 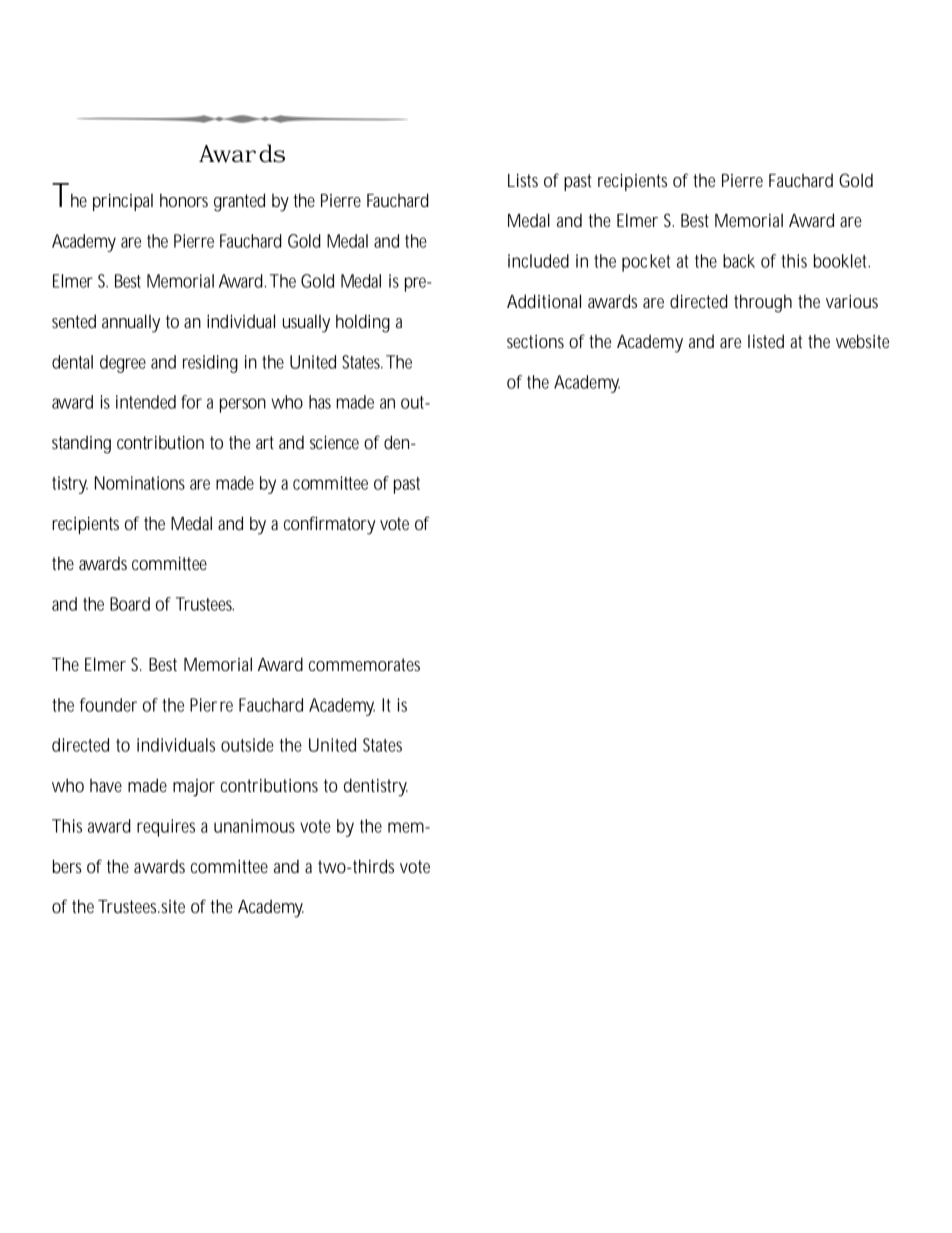 What do you see at coordinates (364, 664) in the page?
I see `commemorates` at bounding box center [364, 664].
